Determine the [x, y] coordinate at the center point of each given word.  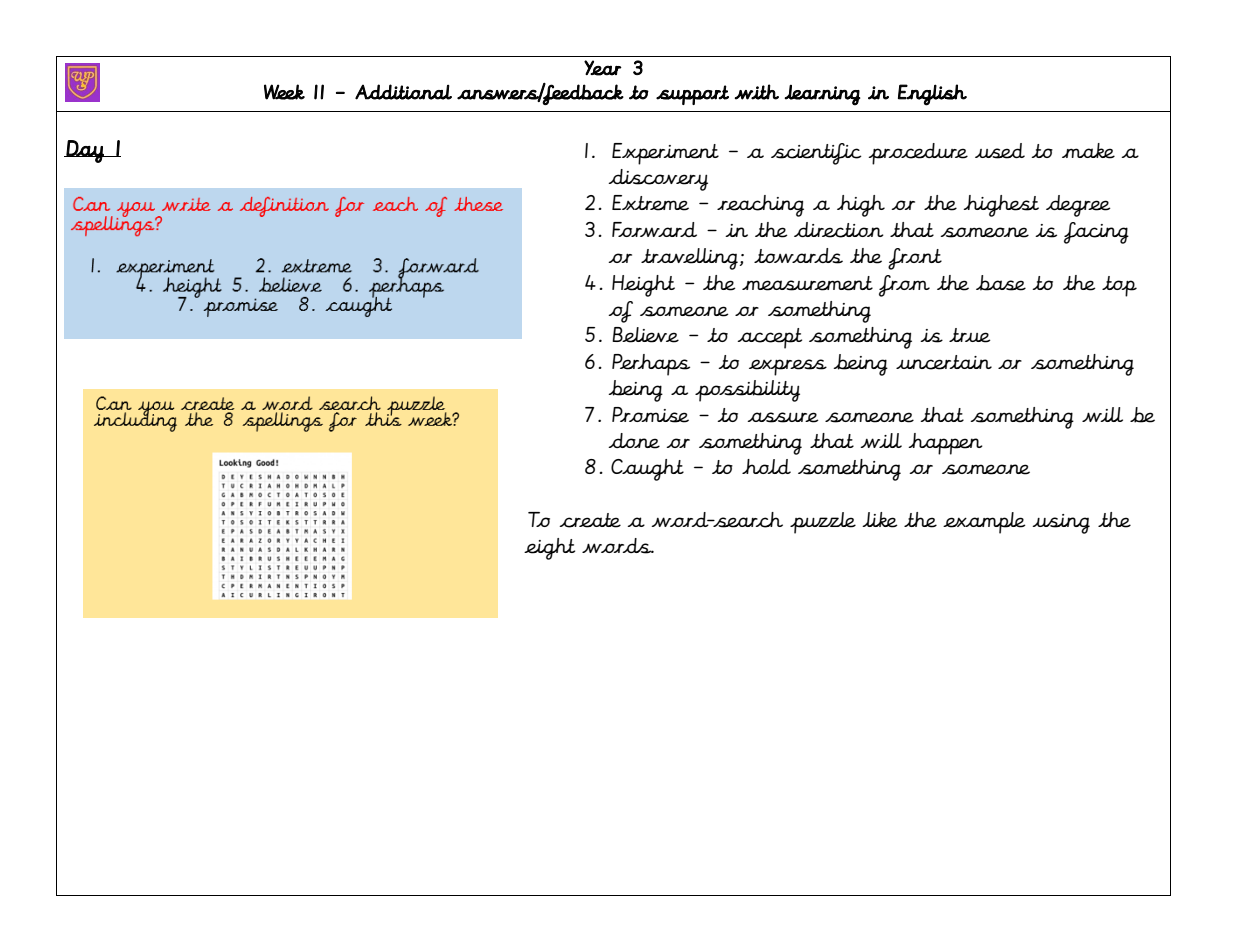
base [1001, 283]
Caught [647, 470]
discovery [658, 180]
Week [284, 92]
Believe [645, 335]
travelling [690, 259]
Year [603, 68]
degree [1078, 206]
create [590, 520]
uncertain [944, 362]
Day [85, 151]
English [932, 95]
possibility [747, 391]
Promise [650, 415]
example [984, 523]
